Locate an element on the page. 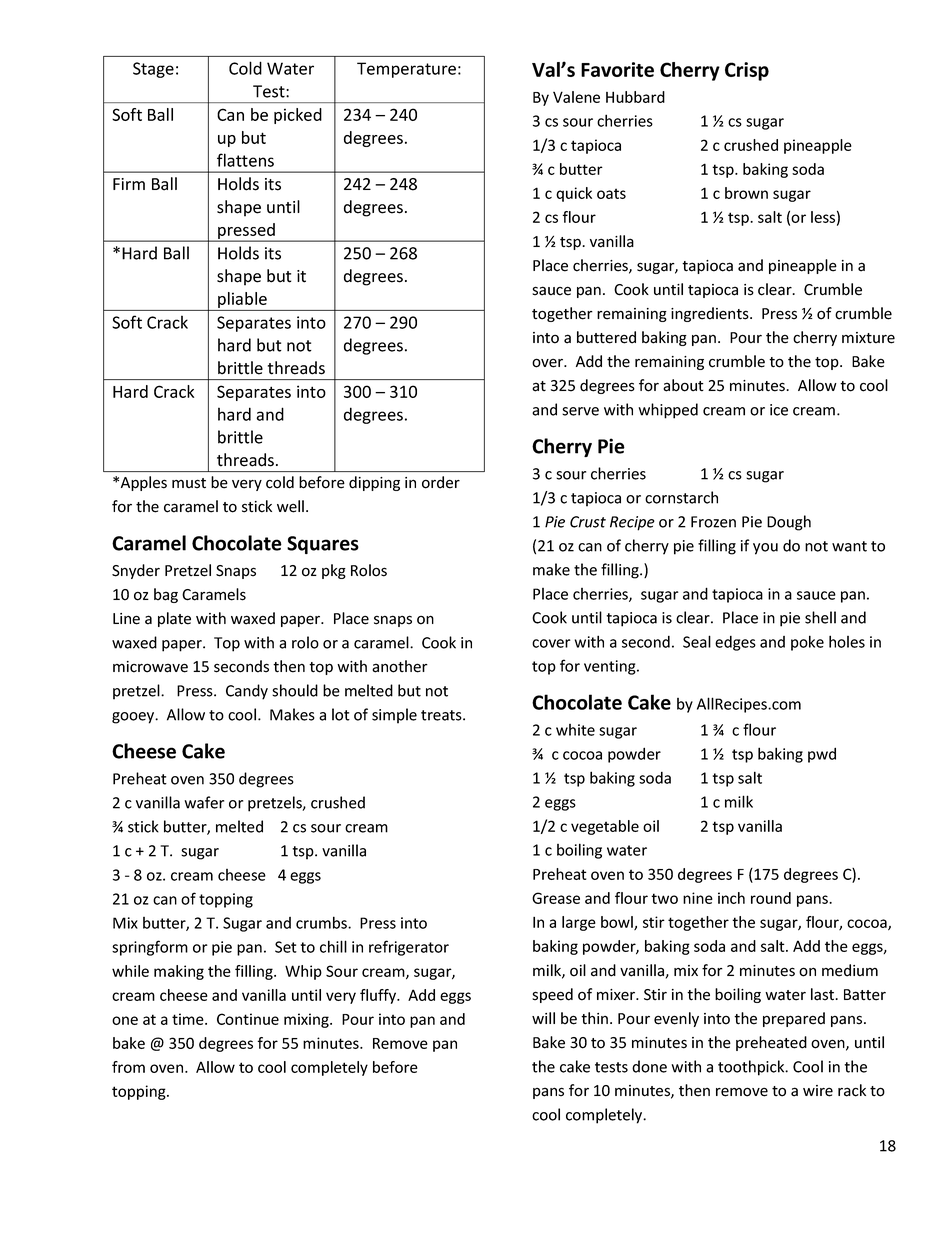 Image resolution: width=952 pixels, height=1233 pixels. time is located at coordinates (189, 1019).
